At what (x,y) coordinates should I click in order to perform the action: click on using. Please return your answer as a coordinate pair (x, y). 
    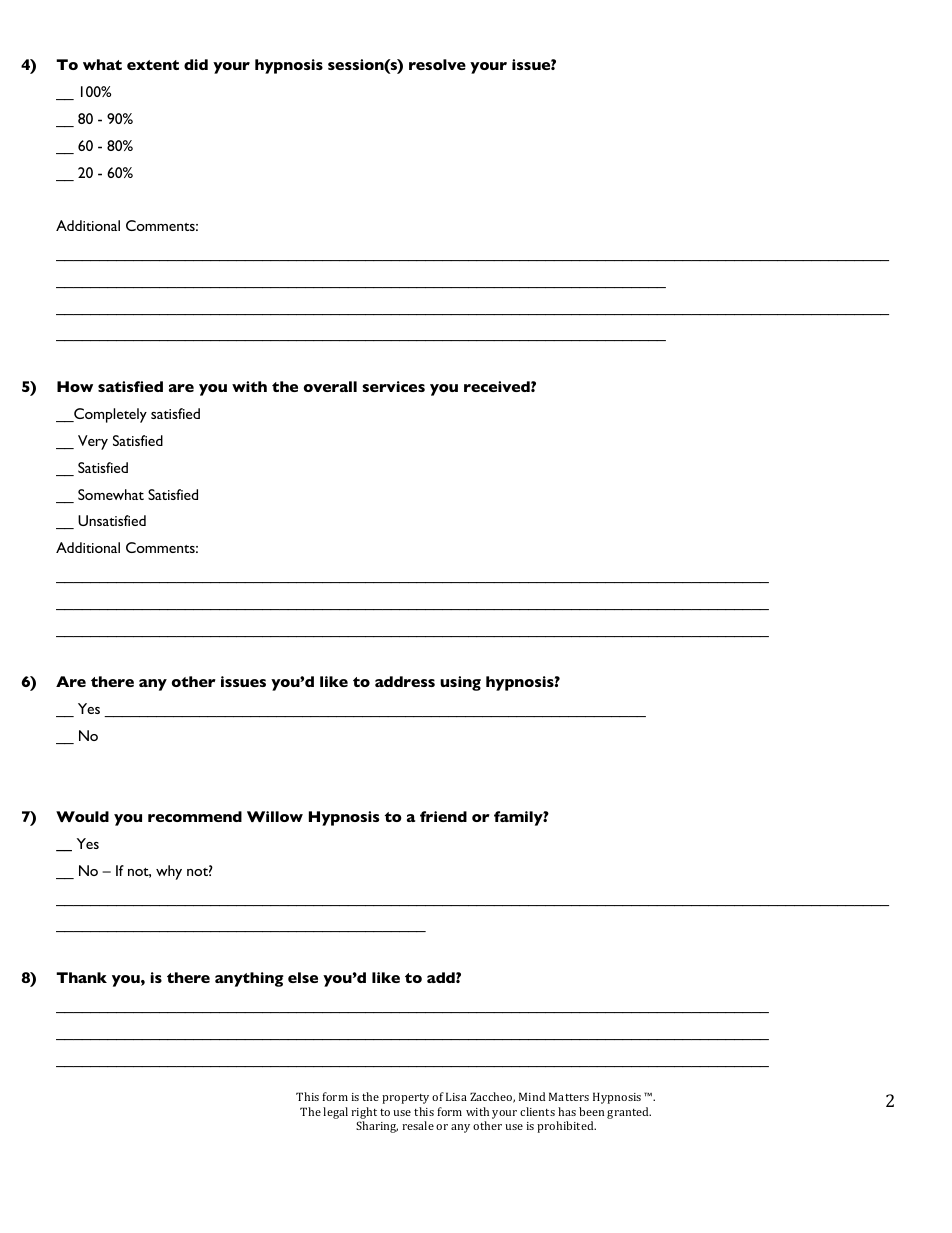
    Looking at the image, I should click on (460, 683).
